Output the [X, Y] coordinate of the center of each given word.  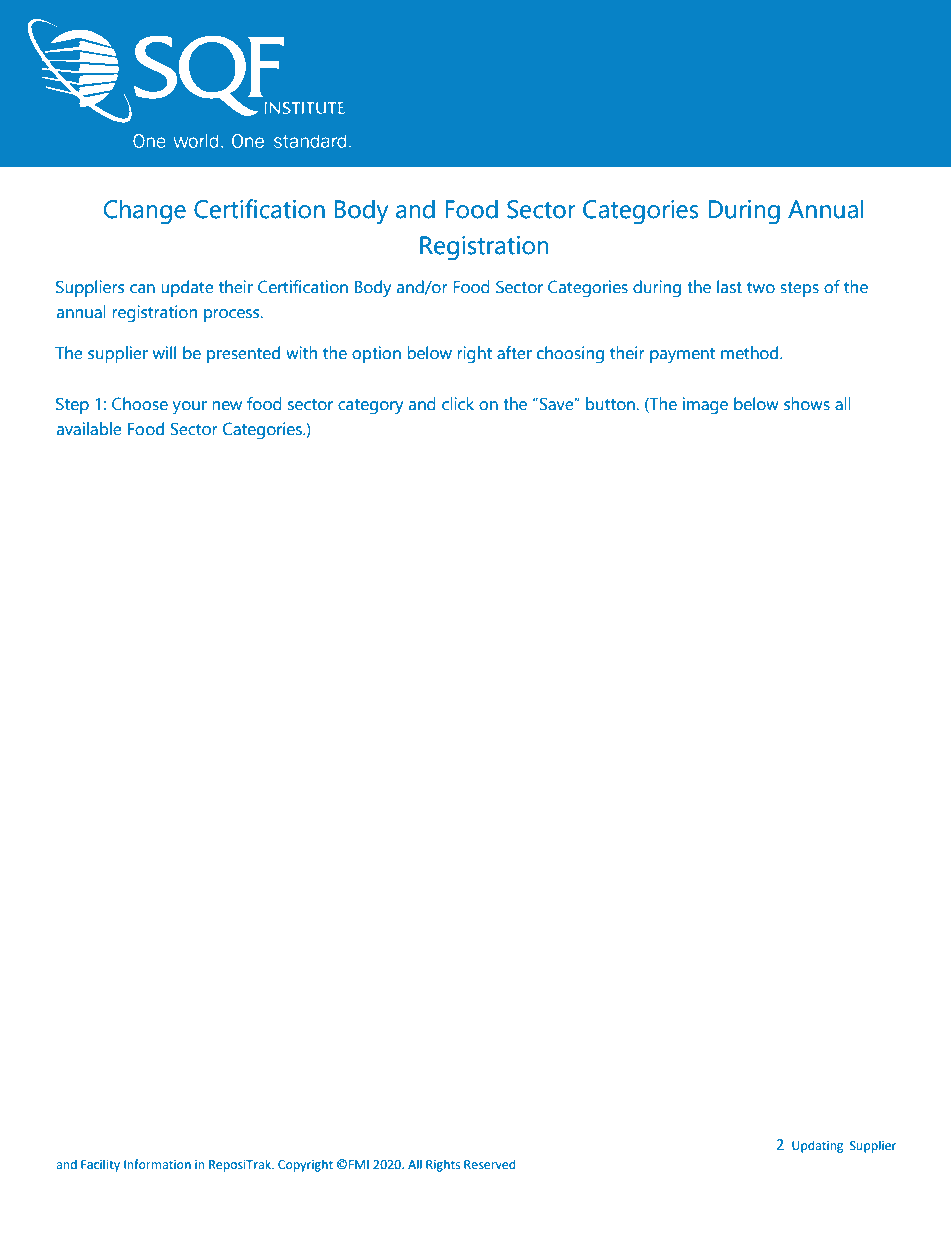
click [458, 404]
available [88, 429]
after [514, 353]
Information [157, 1164]
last [729, 287]
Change [144, 212]
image [705, 406]
